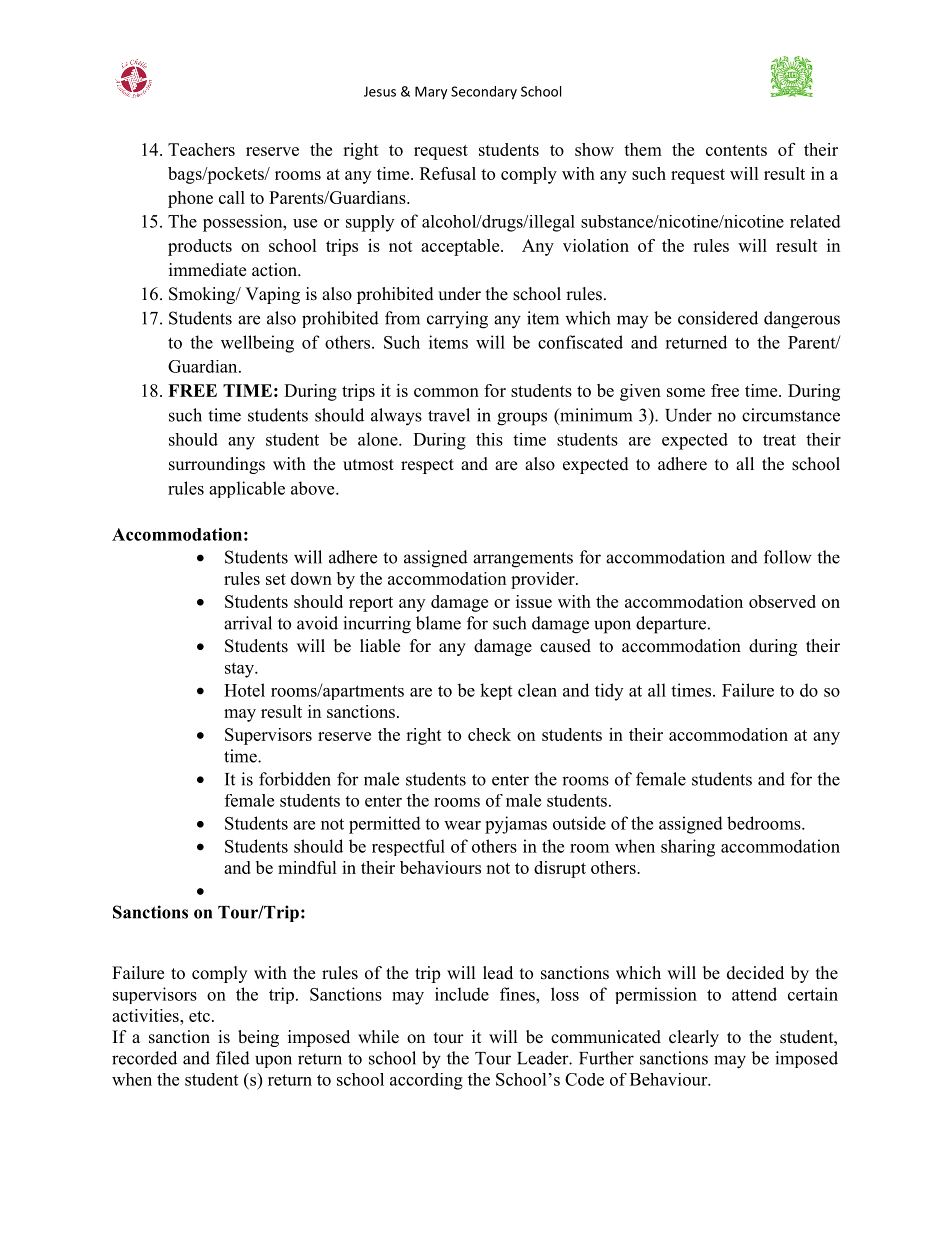 The image size is (952, 1233). Describe the element at coordinates (484, 93) in the screenshot. I see `Secondary` at that location.
